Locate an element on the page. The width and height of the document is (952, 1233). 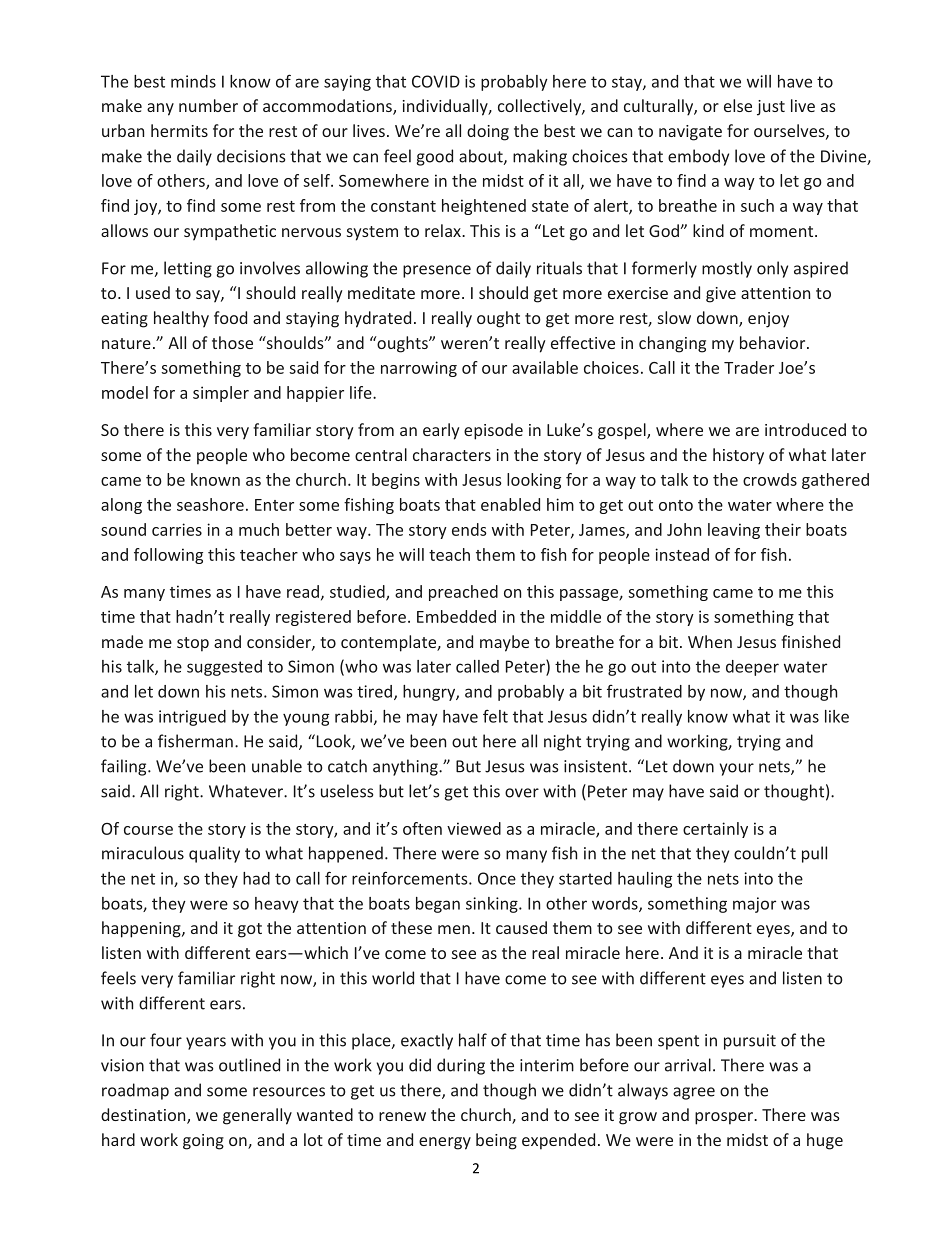
prosper is located at coordinates (725, 1118).
